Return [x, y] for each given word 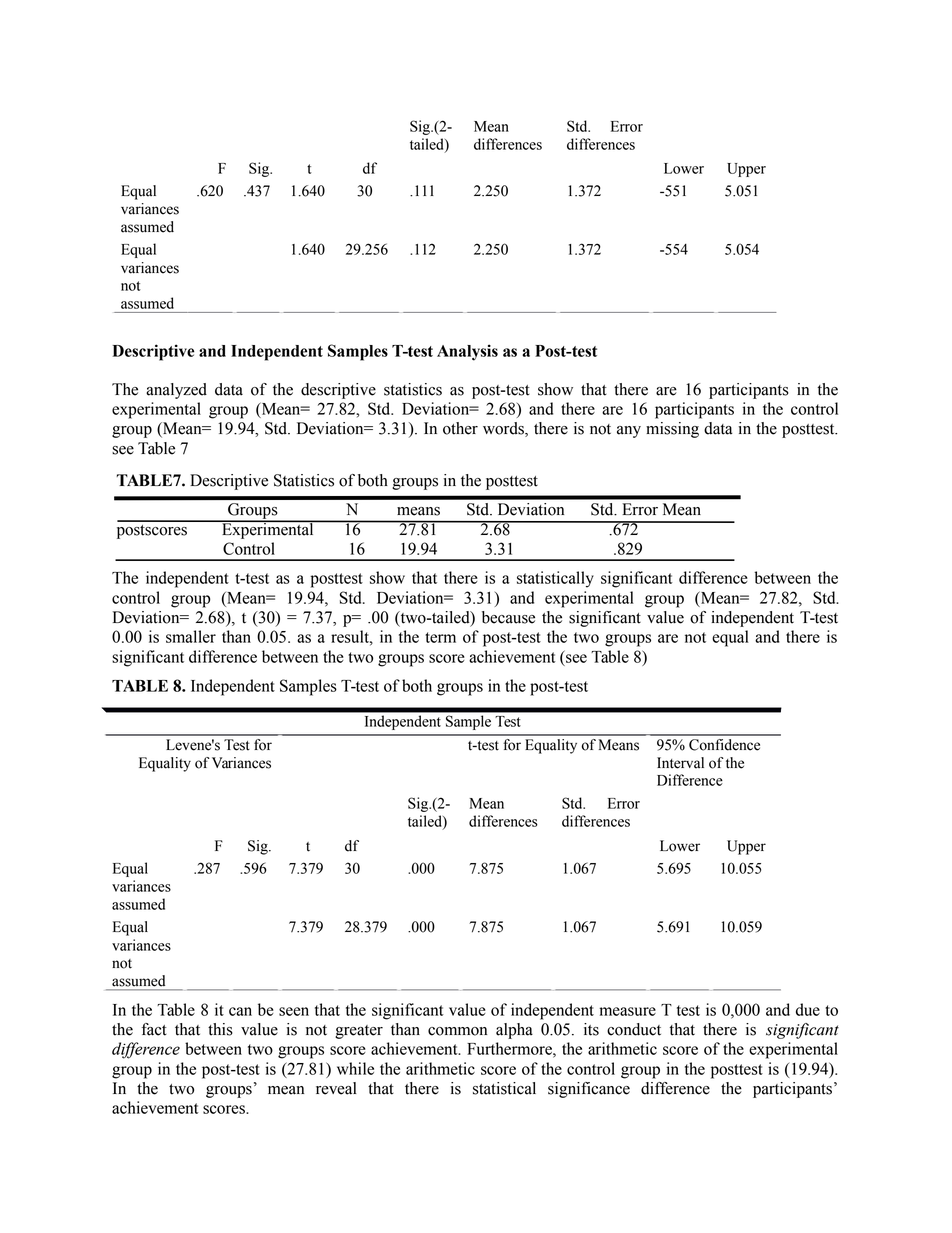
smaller [191, 636]
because [508, 617]
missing [672, 430]
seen [294, 1011]
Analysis [467, 352]
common [457, 1031]
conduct [634, 1029]
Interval [680, 763]
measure [627, 1011]
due [808, 1009]
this [220, 1029]
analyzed [176, 391]
